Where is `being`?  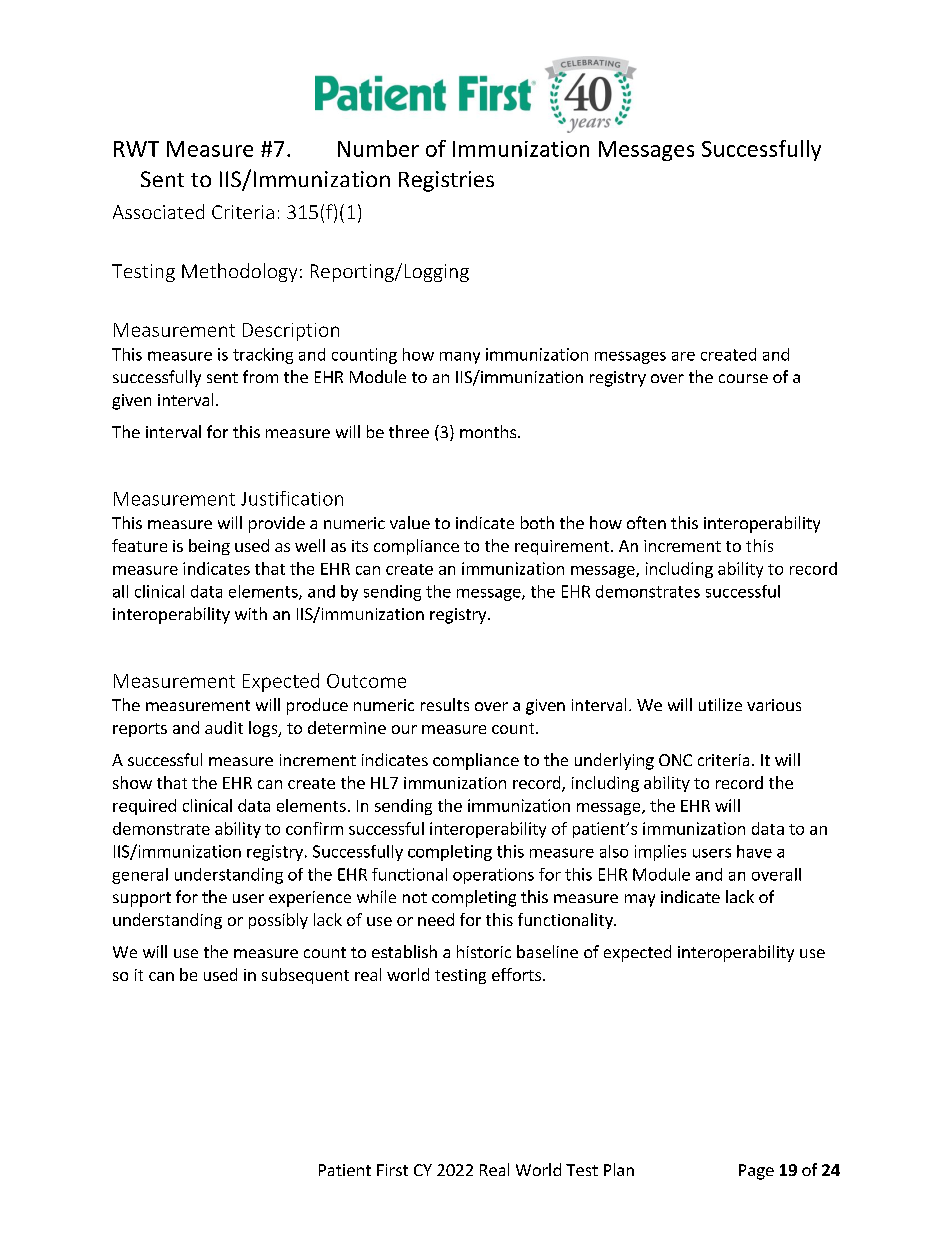
being is located at coordinates (209, 547).
